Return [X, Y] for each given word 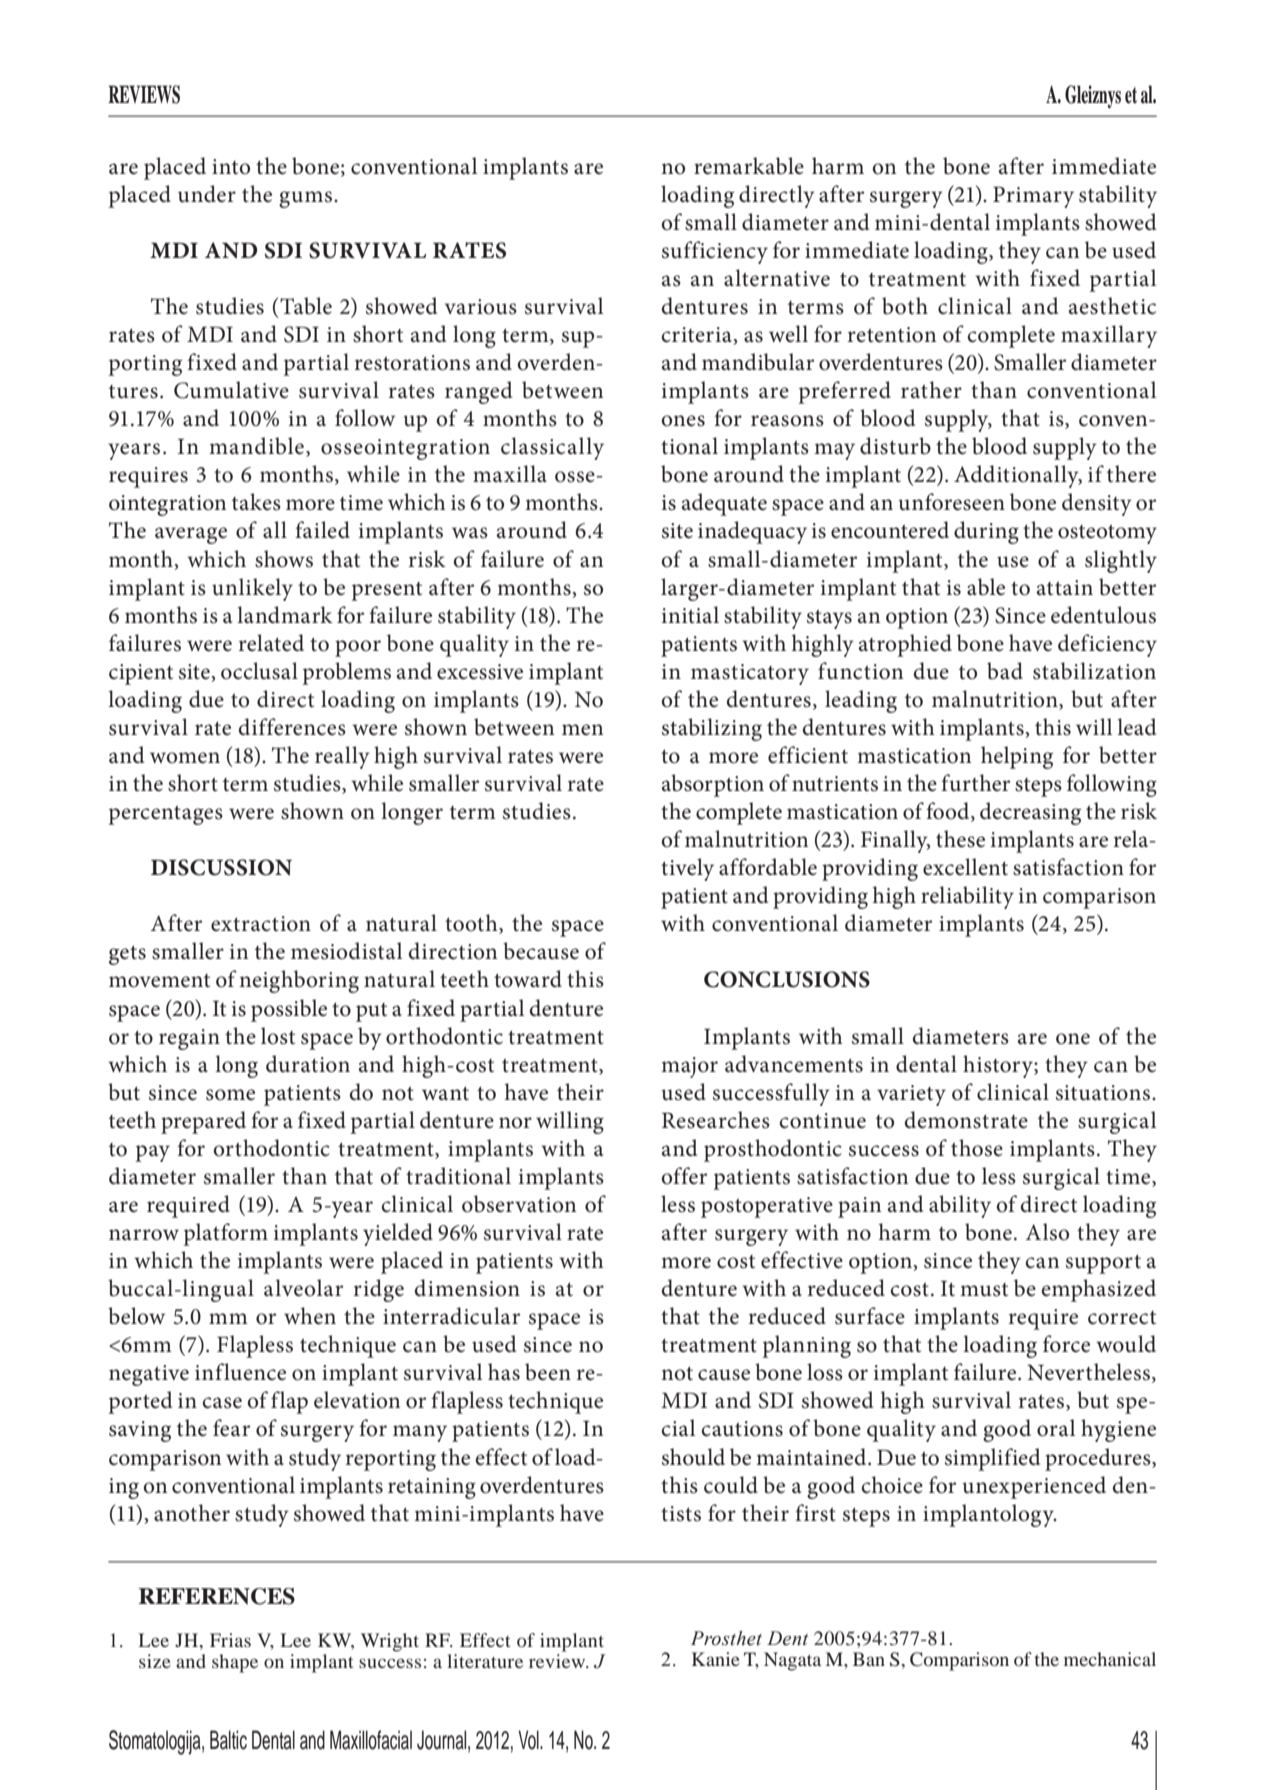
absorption [713, 785]
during [986, 532]
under [207, 194]
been [548, 1372]
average [191, 535]
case [222, 1403]
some [230, 1095]
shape [235, 1663]
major [689, 1067]
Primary [1033, 197]
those [977, 1148]
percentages [166, 815]
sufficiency [715, 252]
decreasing [1030, 813]
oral [1056, 1428]
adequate [724, 504]
